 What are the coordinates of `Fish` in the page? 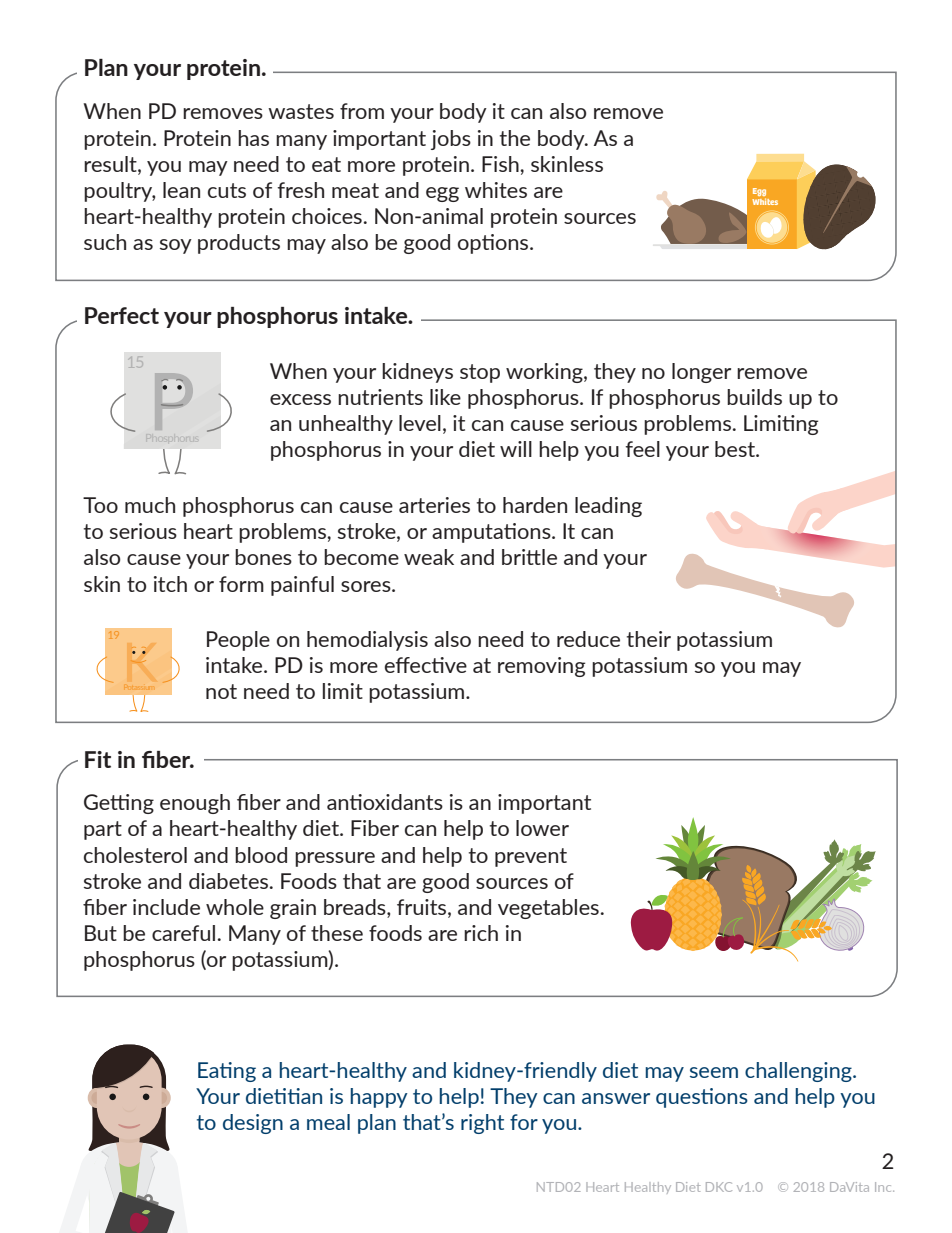 It's located at (501, 164).
